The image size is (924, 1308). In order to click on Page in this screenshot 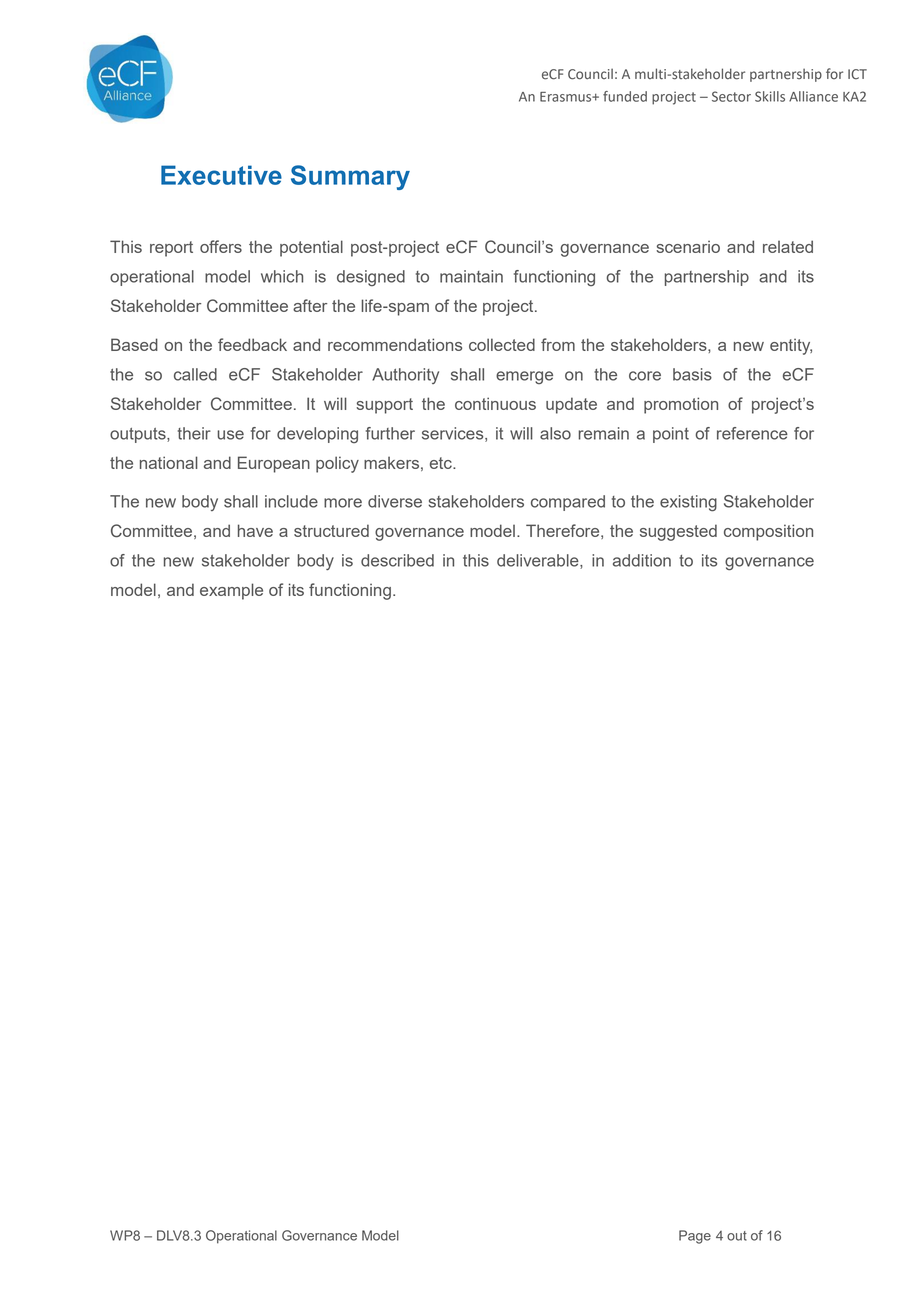, I will do `click(695, 1237)`.
